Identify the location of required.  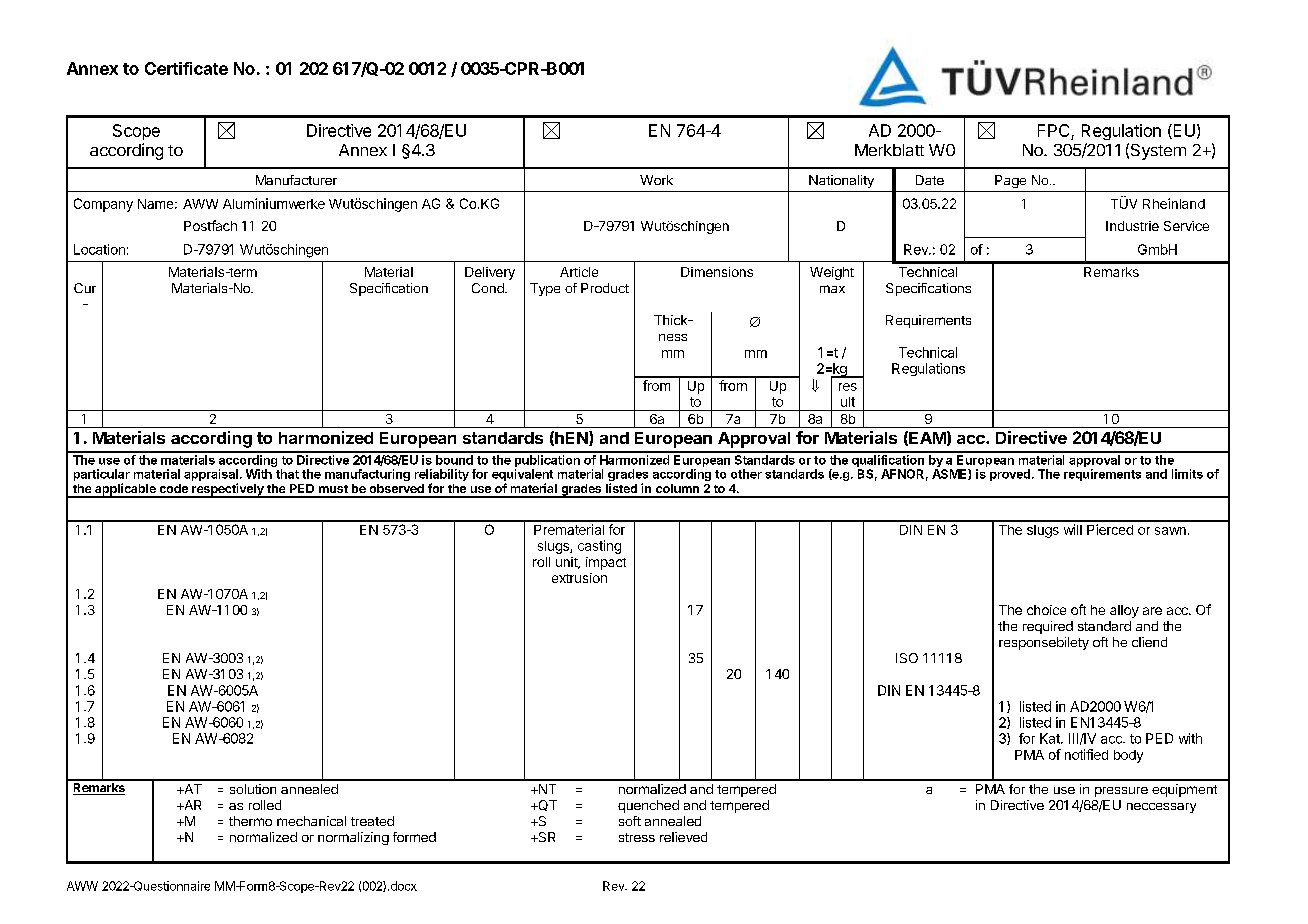
(1048, 627).
